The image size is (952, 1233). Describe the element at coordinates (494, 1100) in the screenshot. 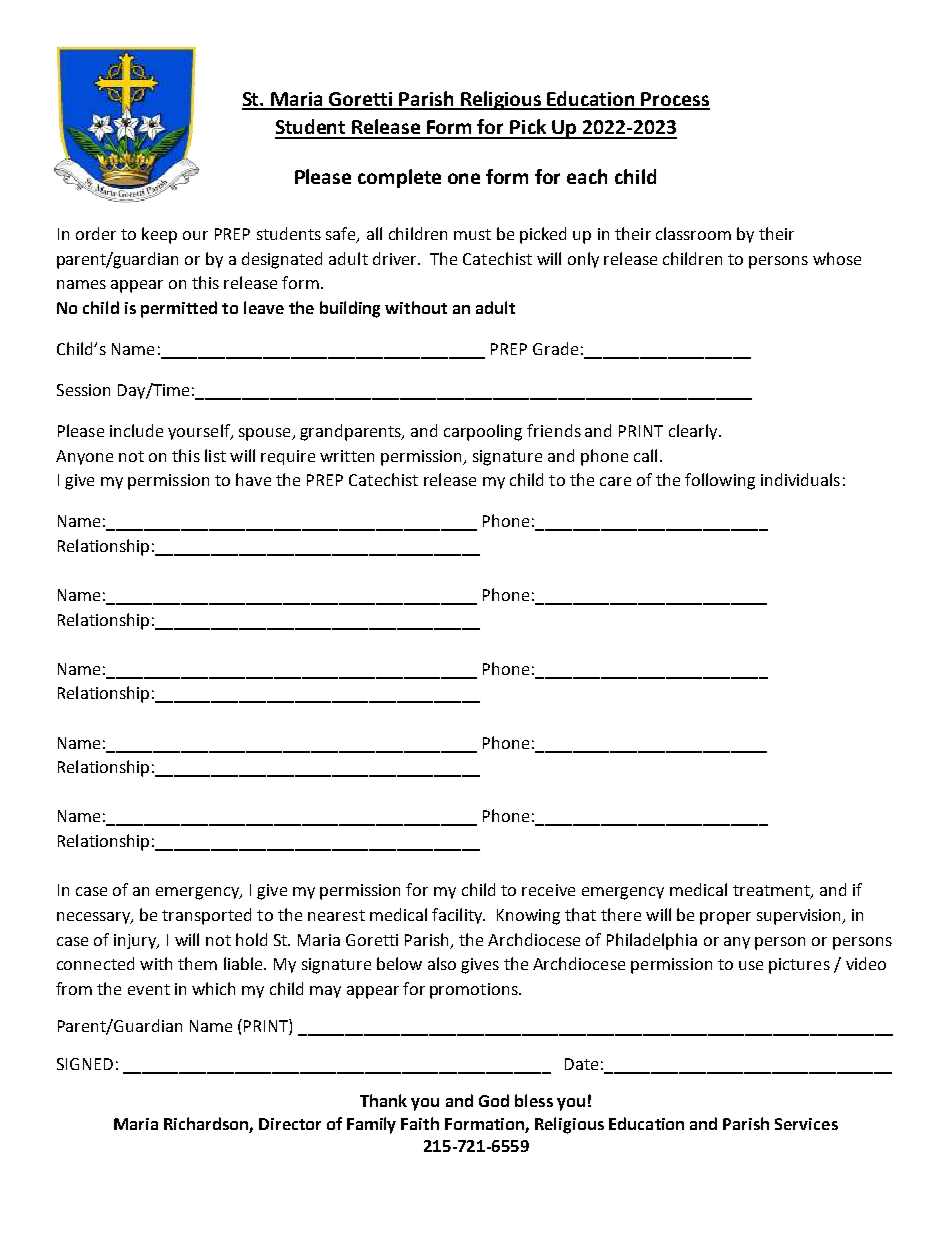

I see `God` at that location.
